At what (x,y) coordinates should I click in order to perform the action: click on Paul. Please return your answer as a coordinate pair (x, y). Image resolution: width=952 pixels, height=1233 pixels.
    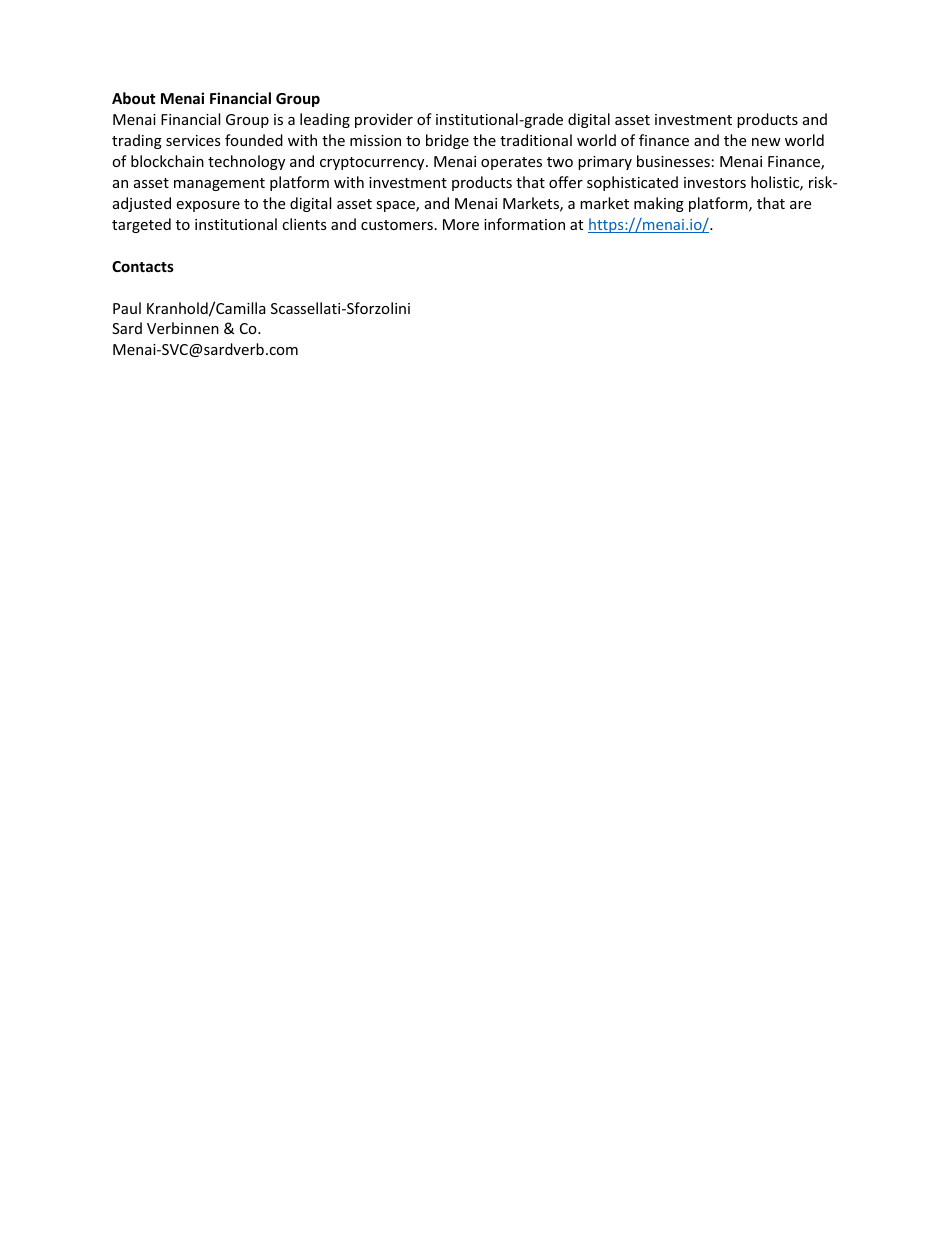
    Looking at the image, I should click on (127, 308).
